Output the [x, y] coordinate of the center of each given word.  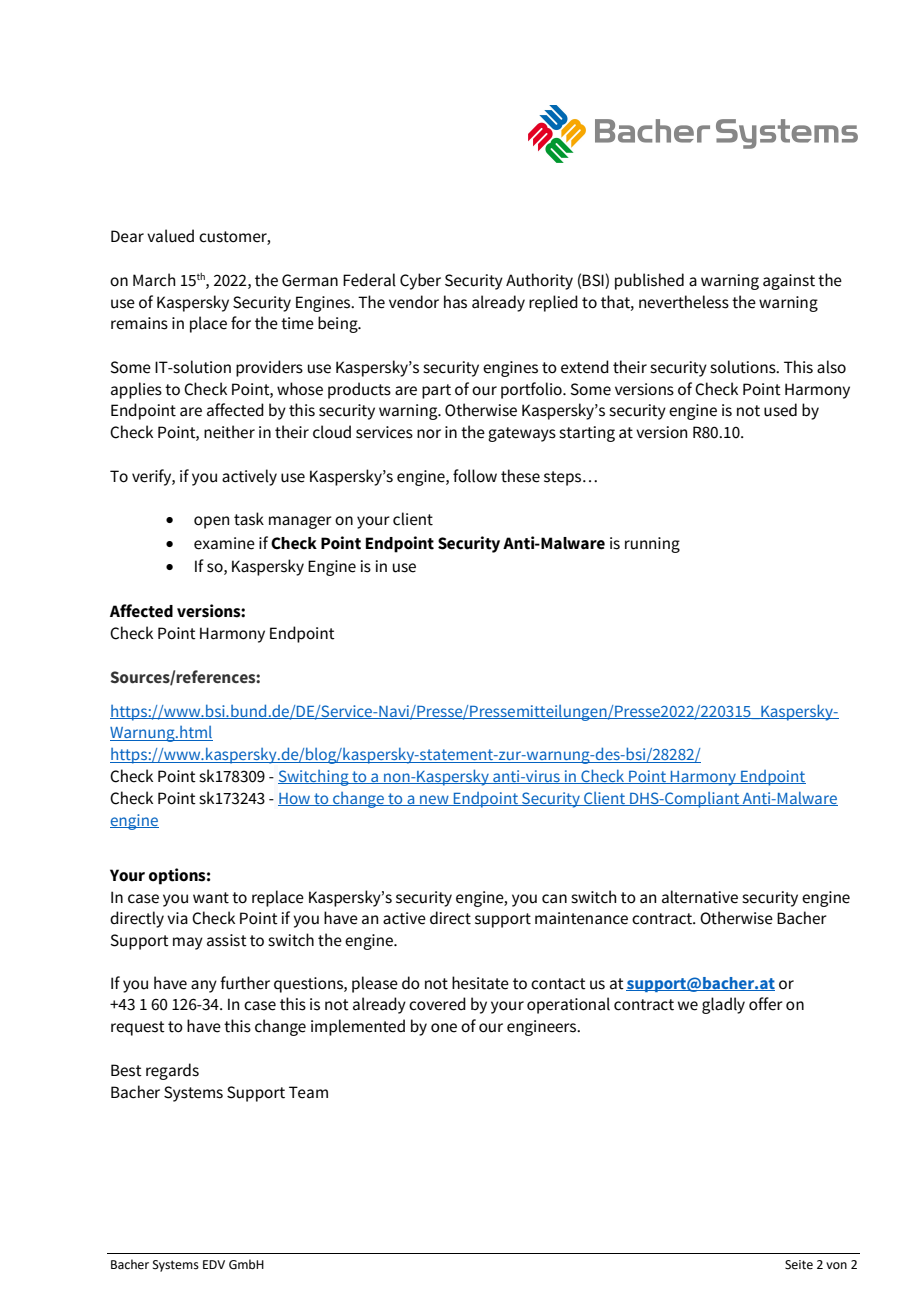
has [455, 302]
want [211, 898]
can [554, 899]
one [444, 1028]
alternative [700, 897]
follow [475, 476]
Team [308, 1092]
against [789, 282]
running [652, 545]
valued [170, 236]
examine [224, 543]
